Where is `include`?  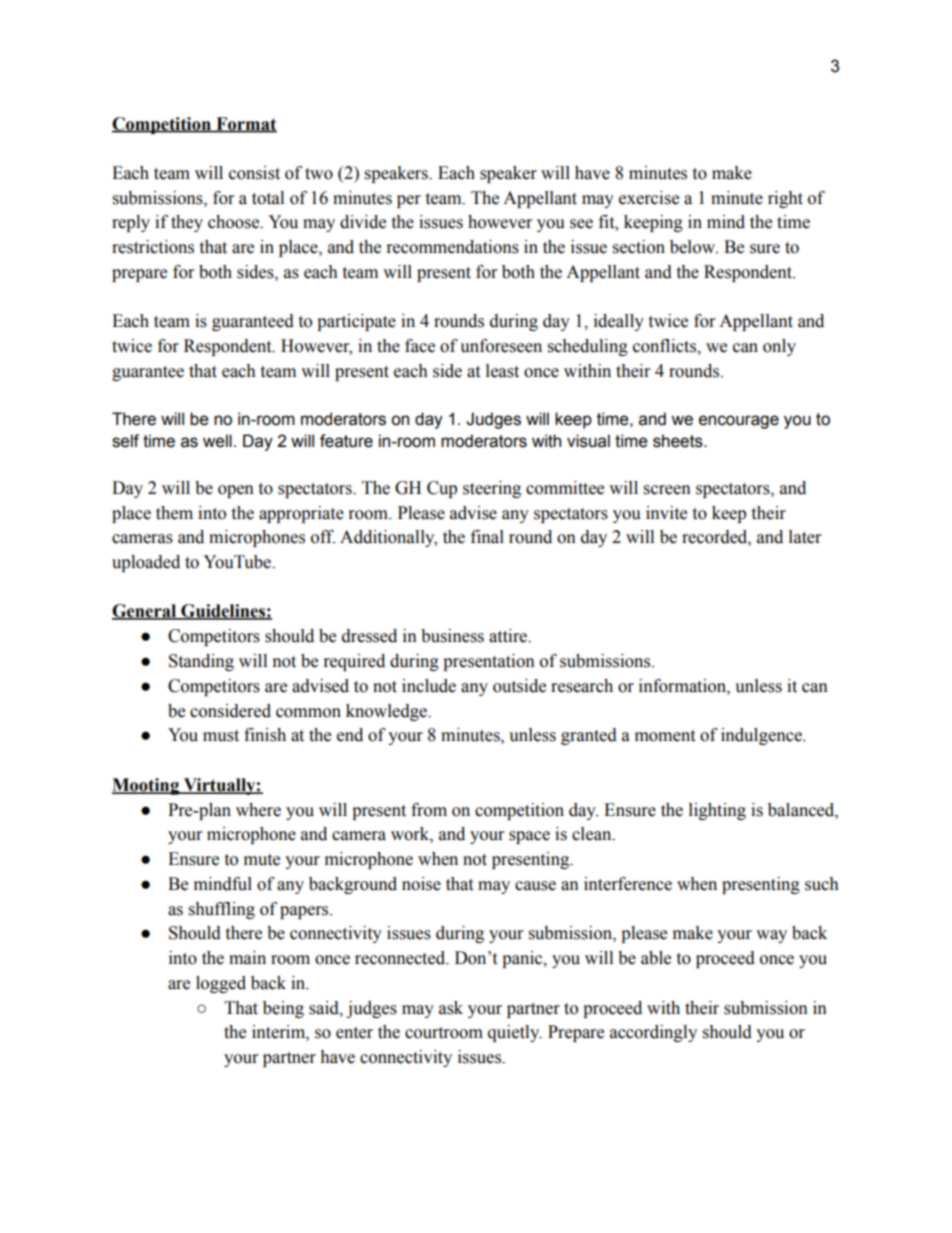 include is located at coordinates (429, 686).
